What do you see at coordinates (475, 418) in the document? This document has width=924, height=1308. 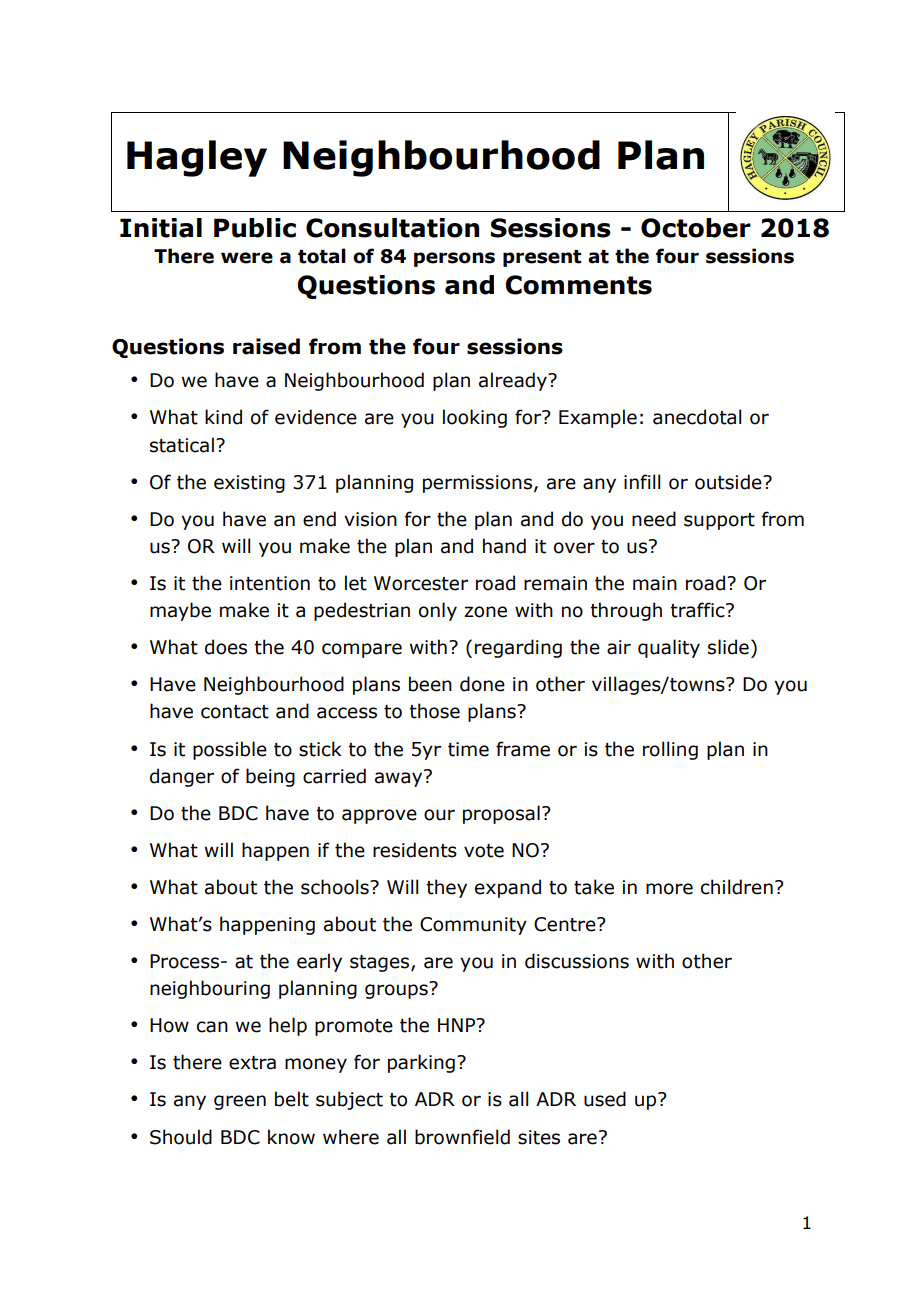 I see `looking` at bounding box center [475, 418].
